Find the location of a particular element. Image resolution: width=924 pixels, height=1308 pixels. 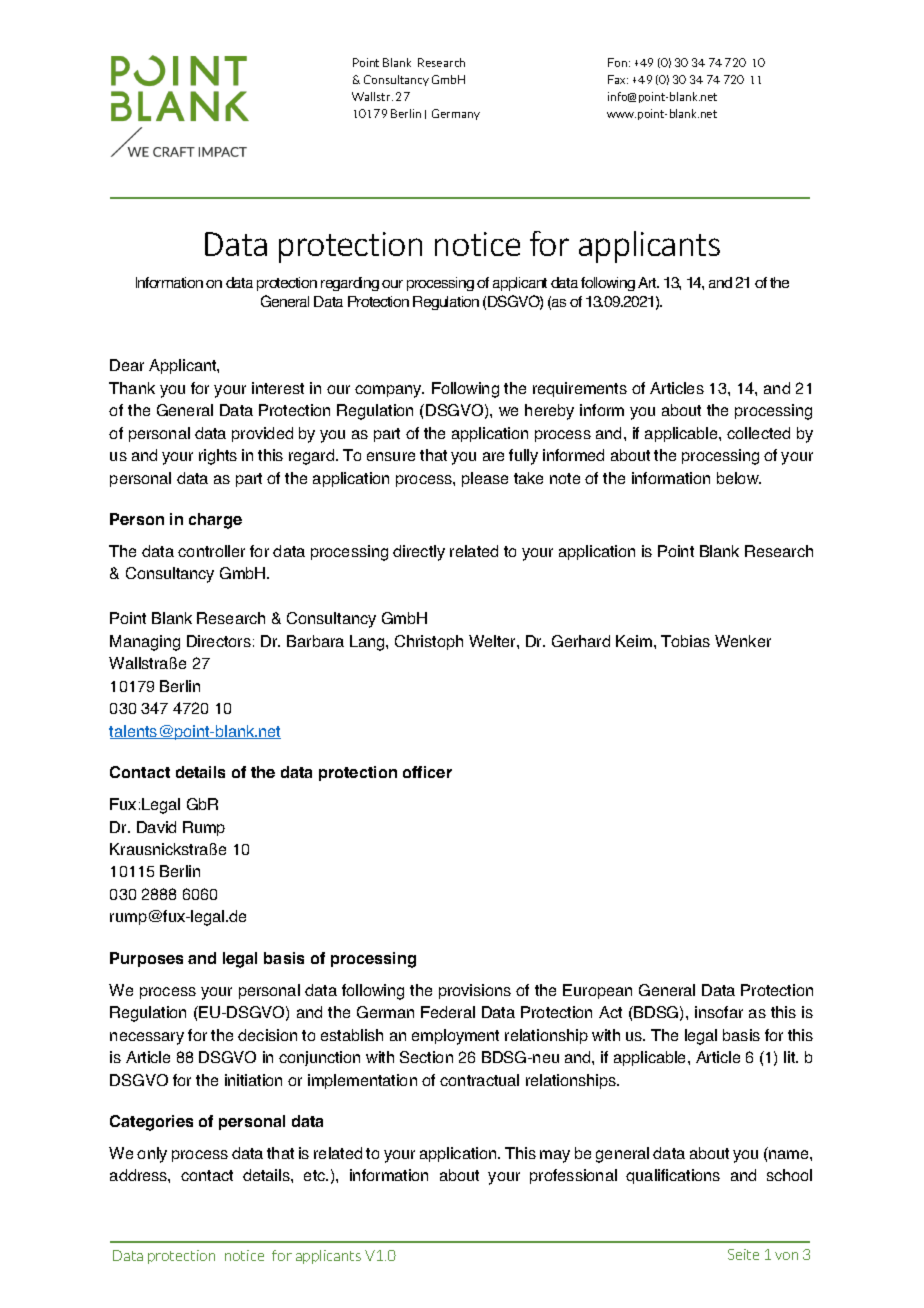

interest is located at coordinates (278, 388).
